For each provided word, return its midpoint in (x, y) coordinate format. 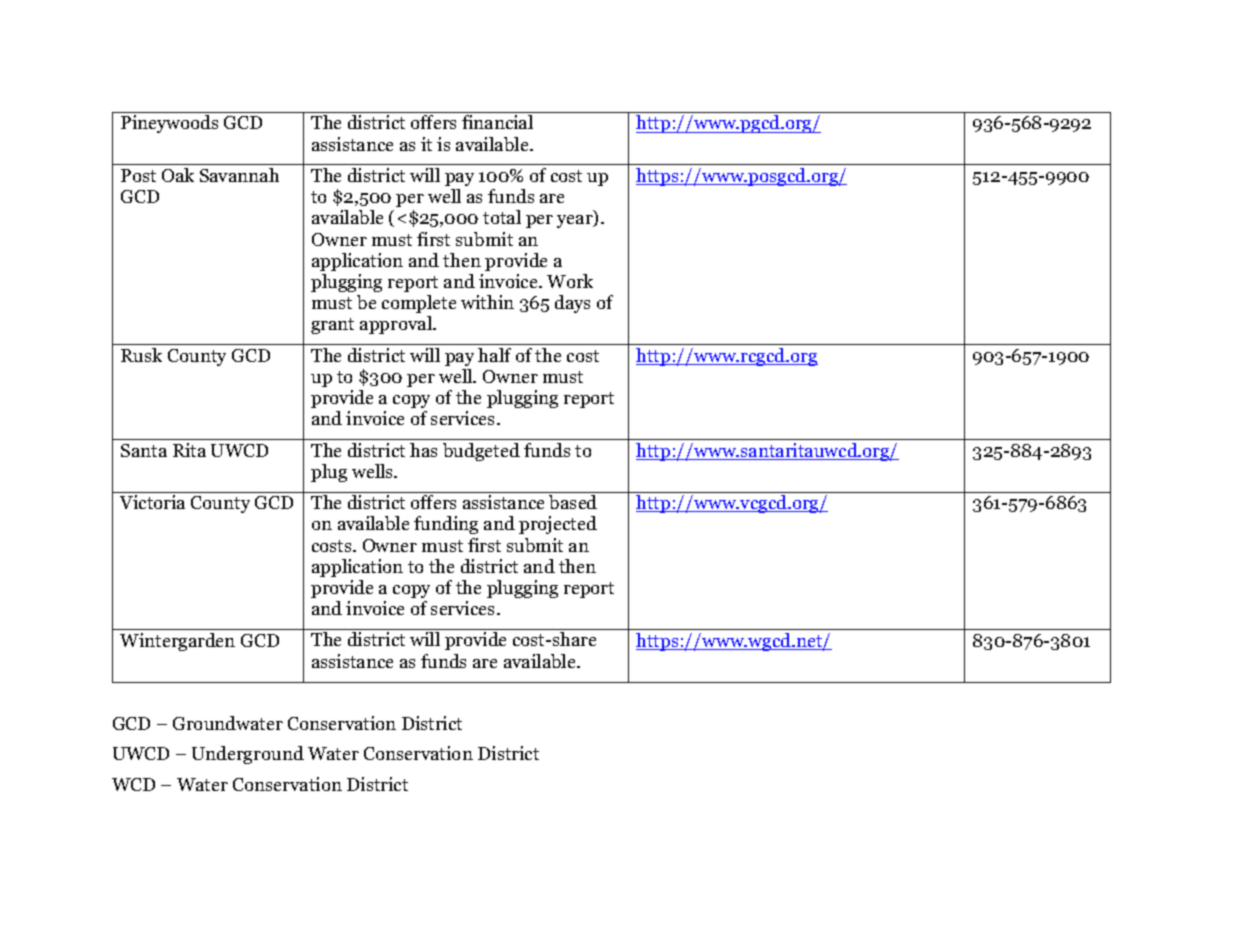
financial (497, 122)
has (423, 450)
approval (397, 325)
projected (558, 525)
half (494, 355)
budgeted (481, 452)
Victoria (152, 502)
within (487, 302)
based (573, 502)
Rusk (141, 355)
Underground (248, 755)
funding (446, 525)
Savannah (239, 175)
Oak (178, 175)
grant (332, 326)
